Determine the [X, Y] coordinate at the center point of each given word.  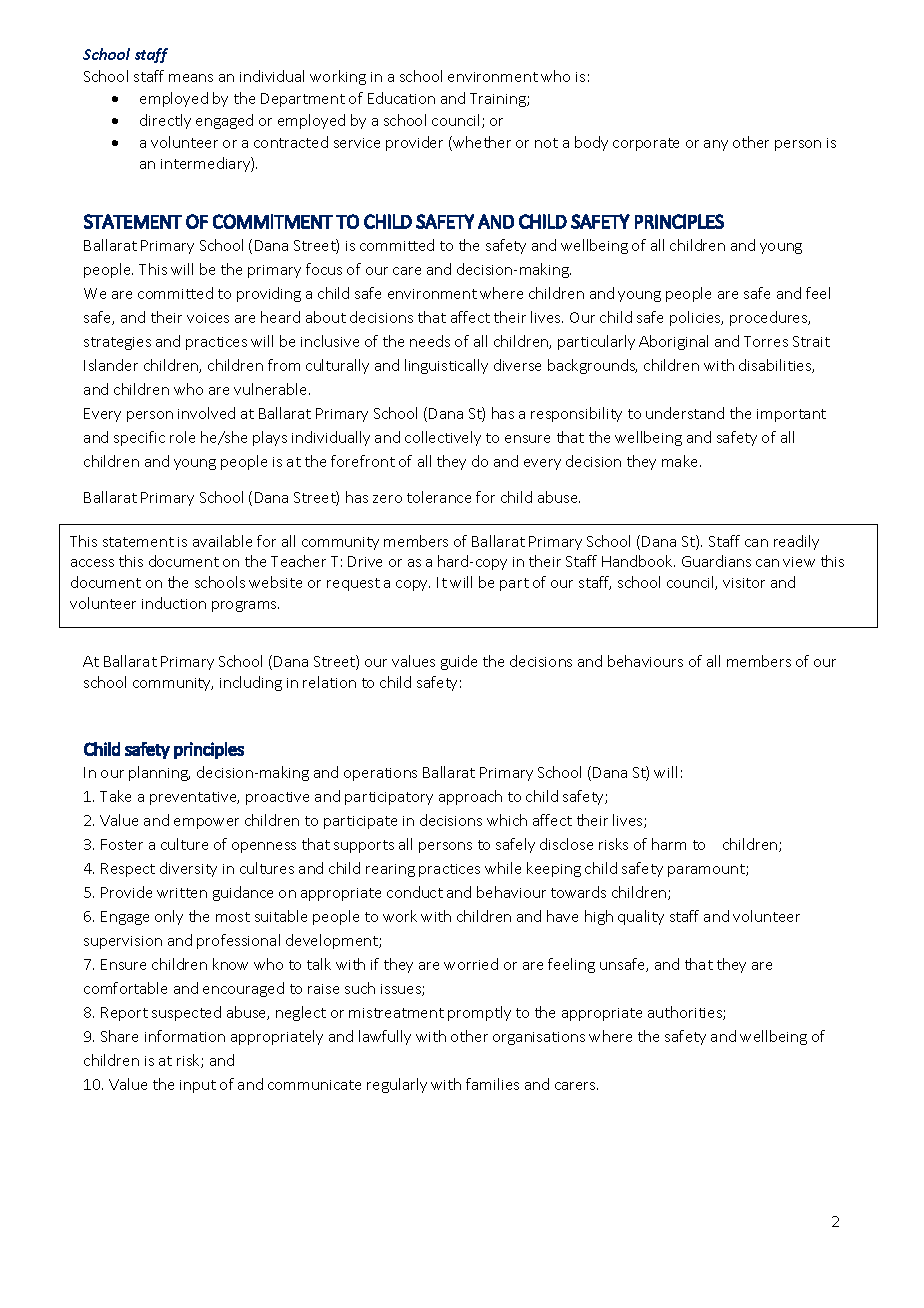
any [716, 145]
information [185, 1036]
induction [174, 603]
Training [499, 100]
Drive [365, 561]
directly [165, 121]
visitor [744, 583]
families [492, 1084]
